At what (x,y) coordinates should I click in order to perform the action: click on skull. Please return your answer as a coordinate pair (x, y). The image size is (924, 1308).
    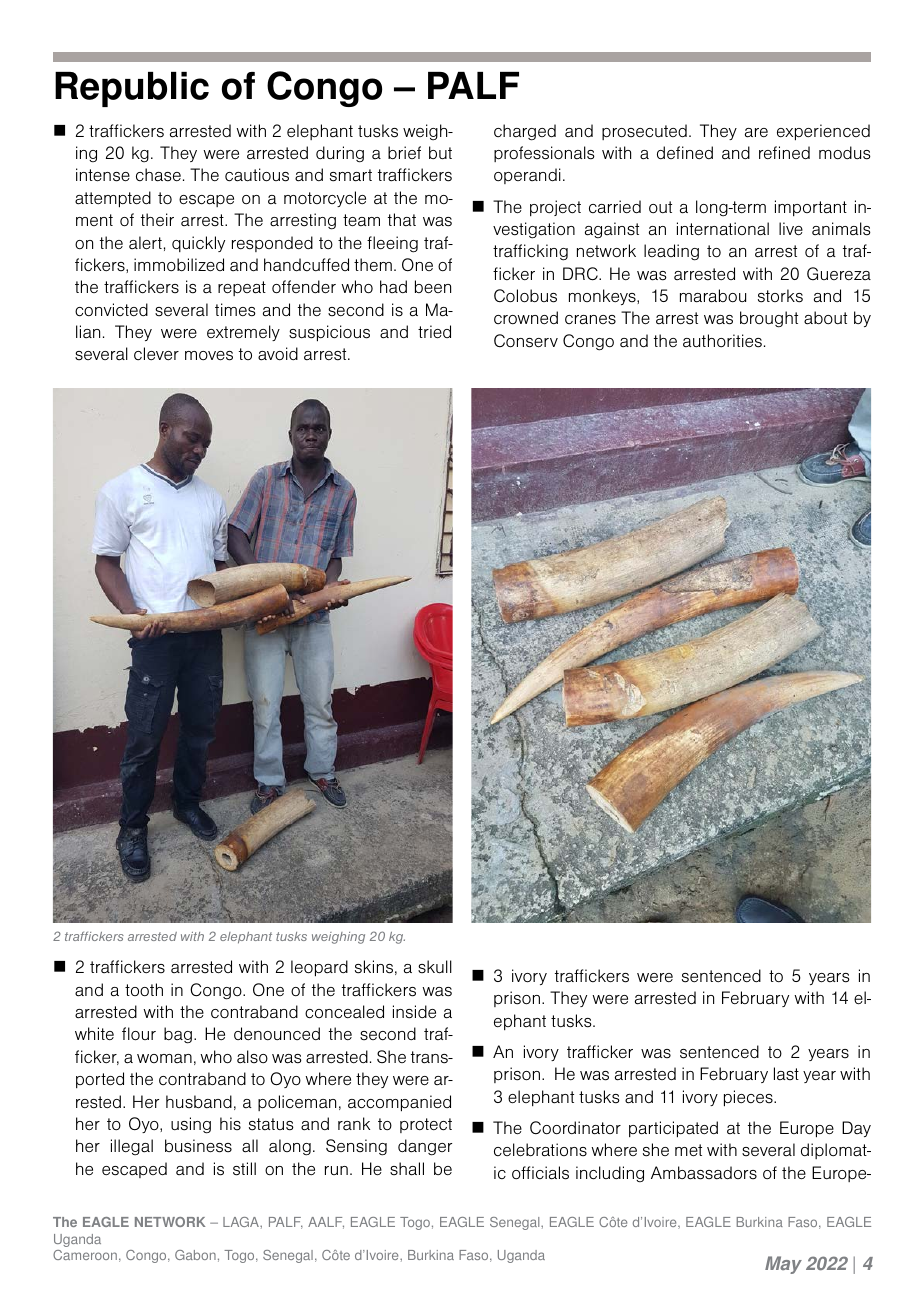
    Looking at the image, I should click on (435, 967).
